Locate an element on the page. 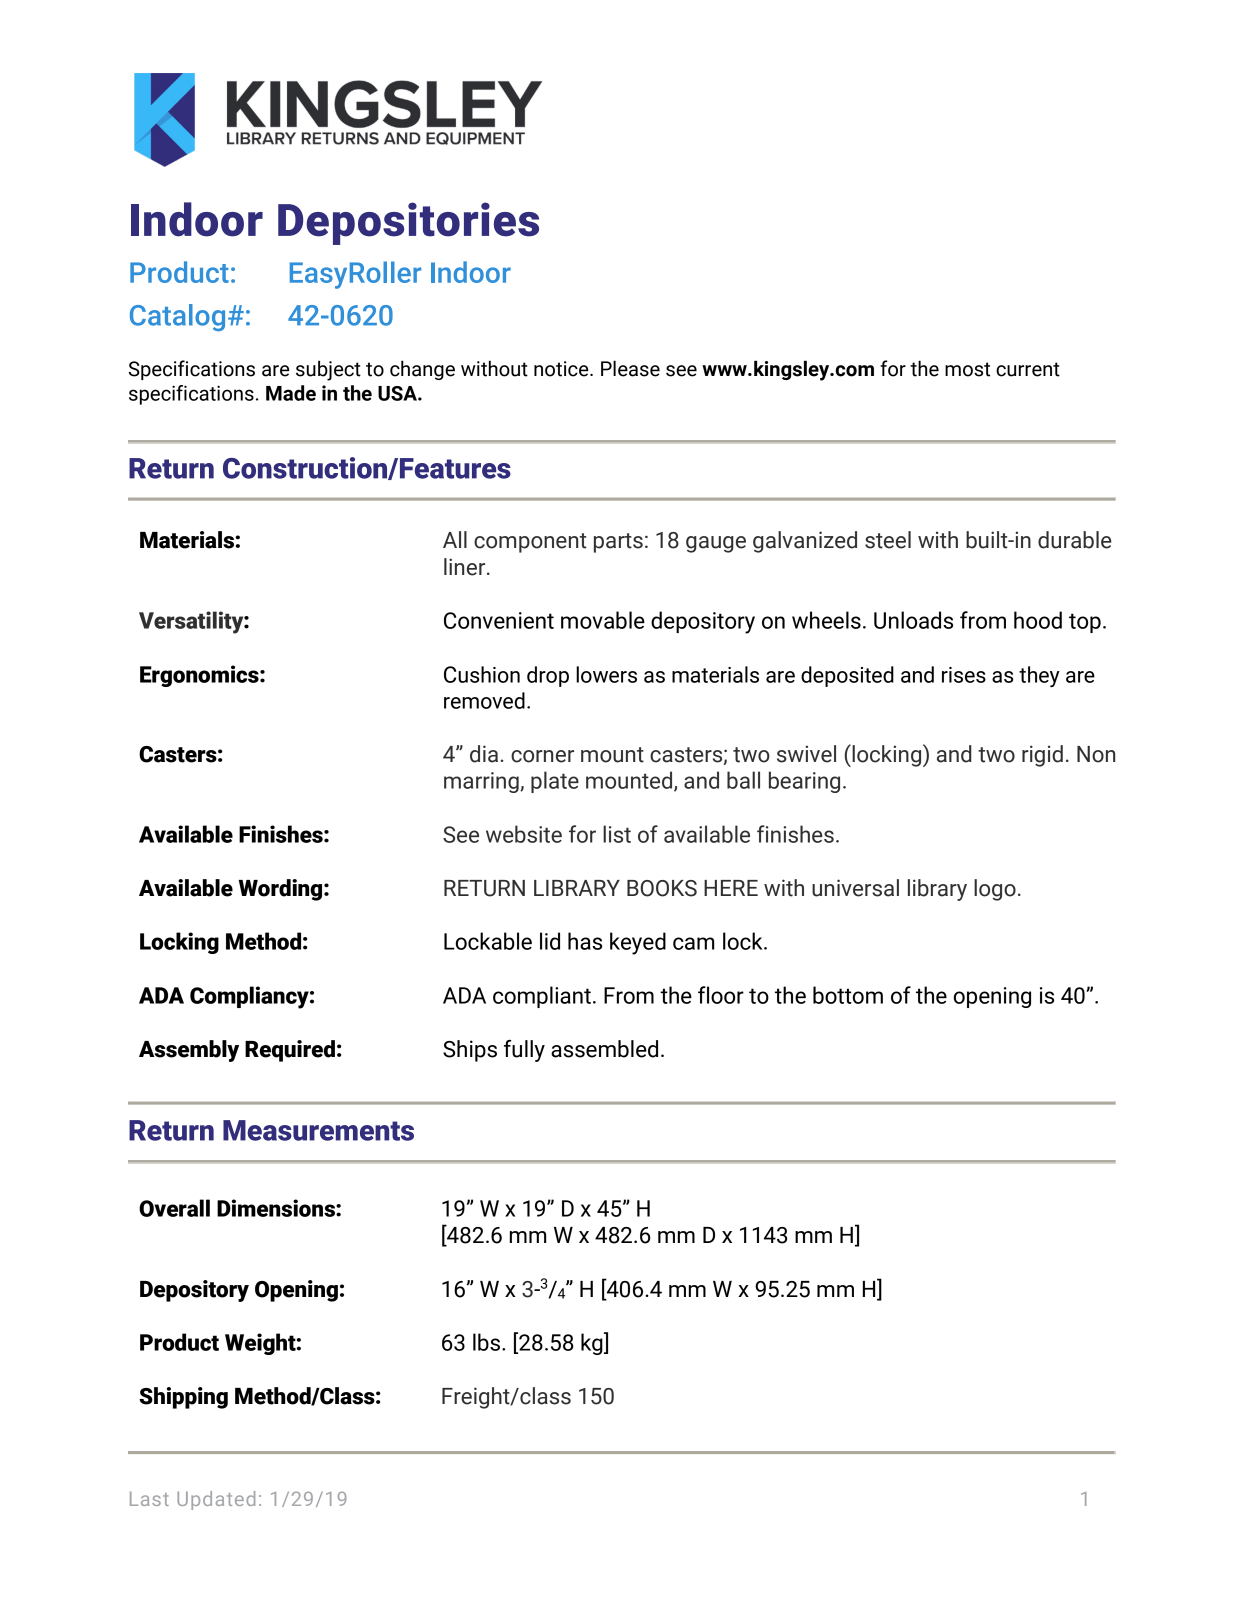  Dimensions is located at coordinates (277, 1208).
